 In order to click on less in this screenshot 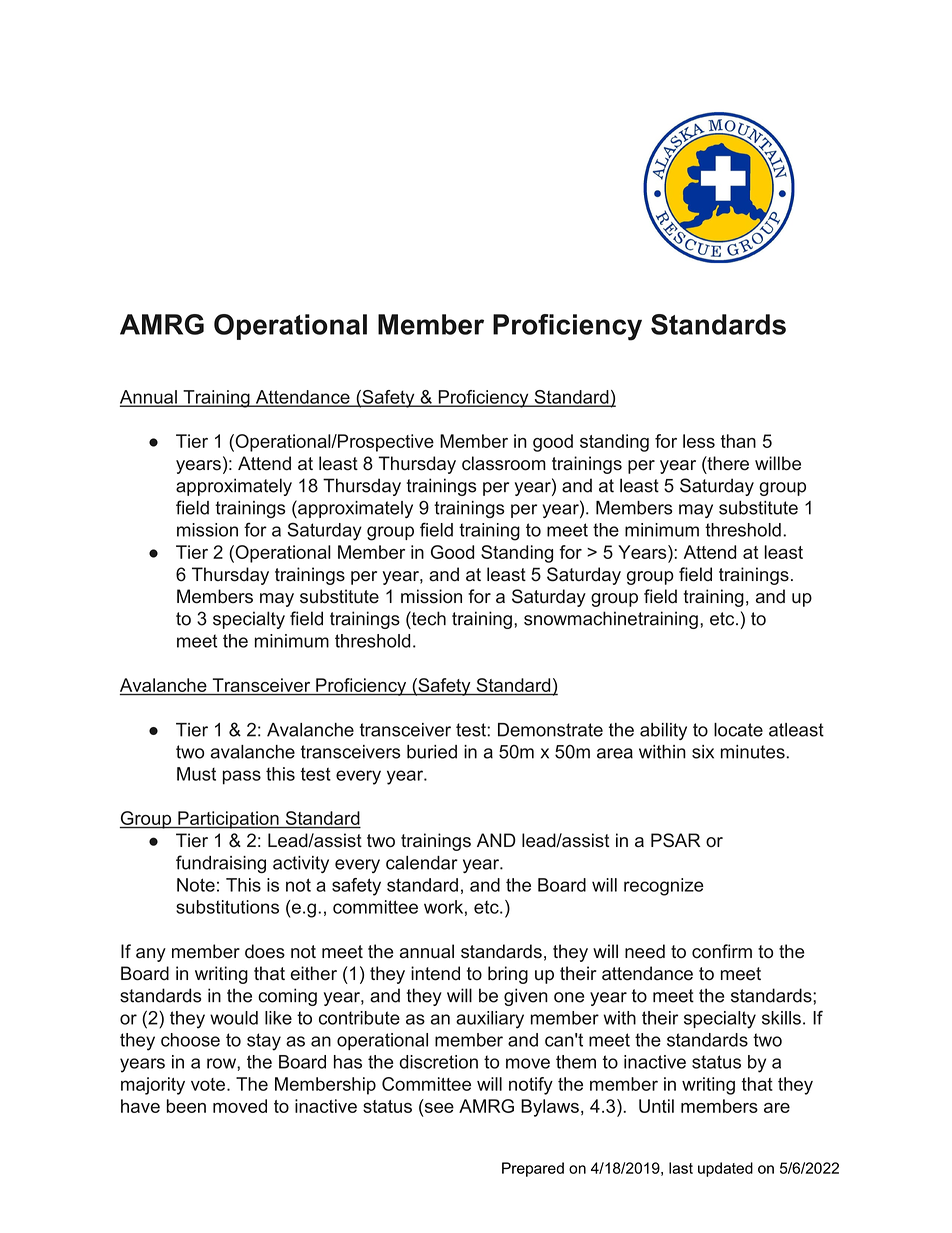, I will do `click(699, 441)`.
